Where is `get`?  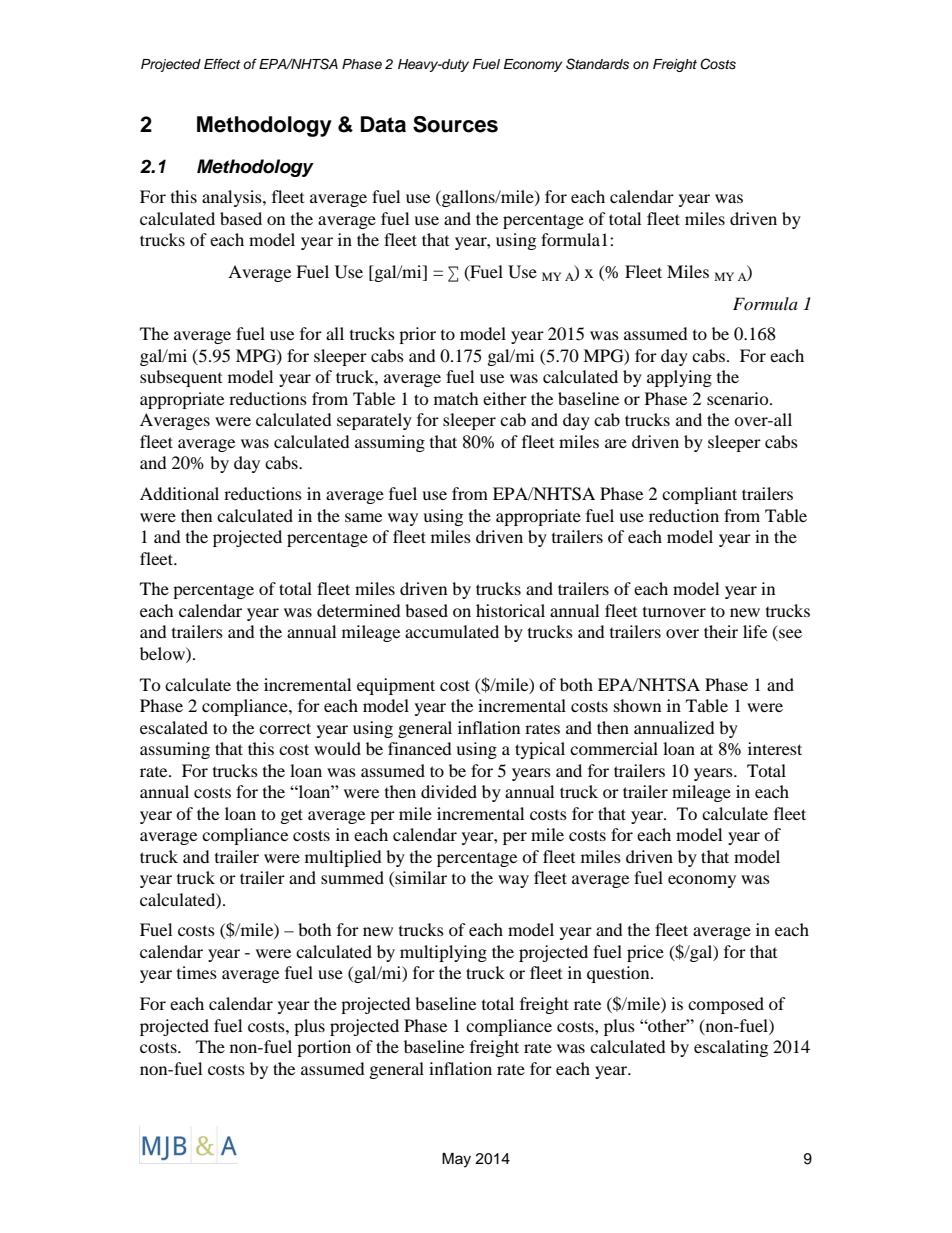 get is located at coordinates (292, 816).
